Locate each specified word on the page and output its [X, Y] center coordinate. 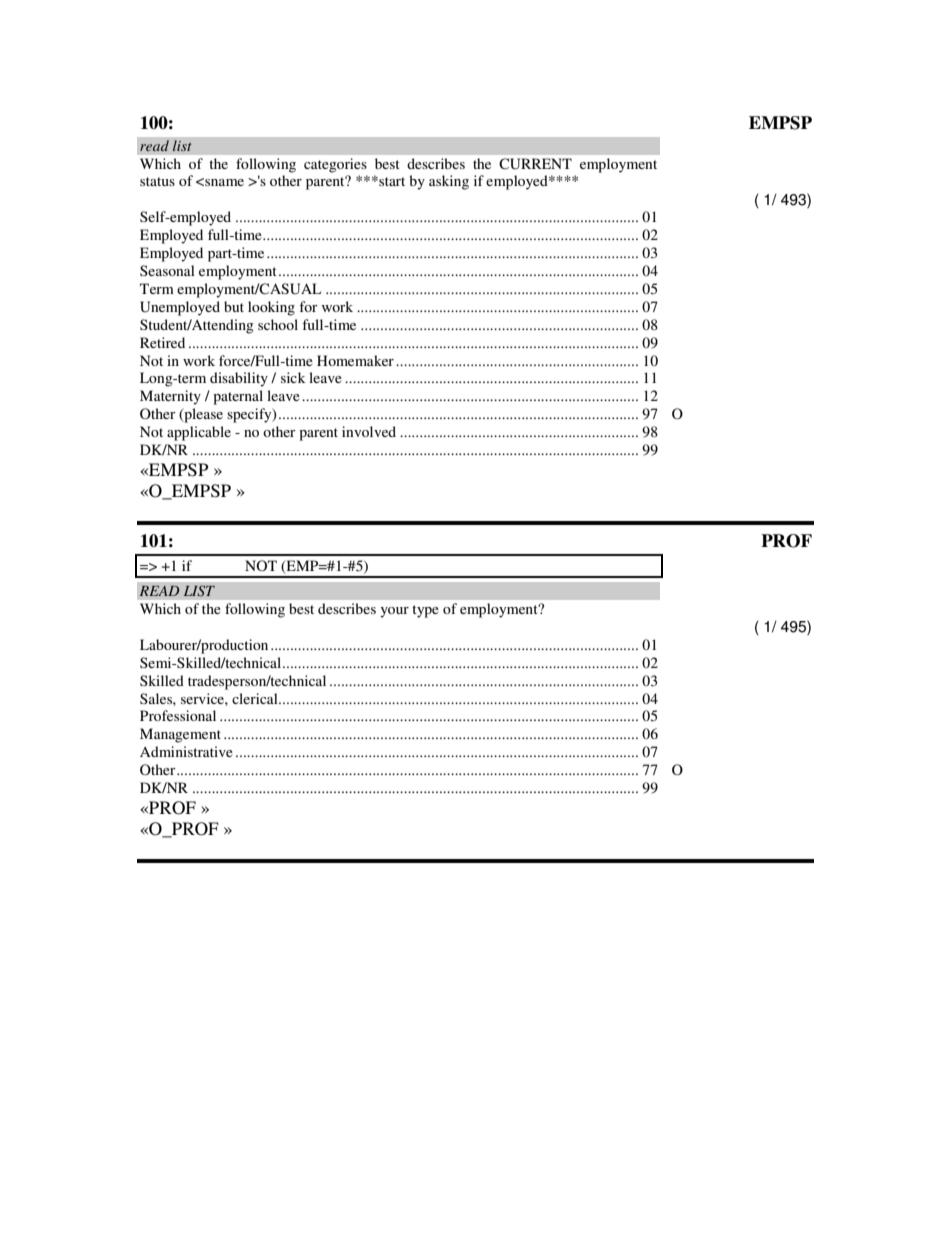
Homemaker [355, 360]
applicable [199, 433]
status [157, 181]
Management [180, 735]
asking [449, 182]
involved [369, 431]
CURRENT [535, 164]
